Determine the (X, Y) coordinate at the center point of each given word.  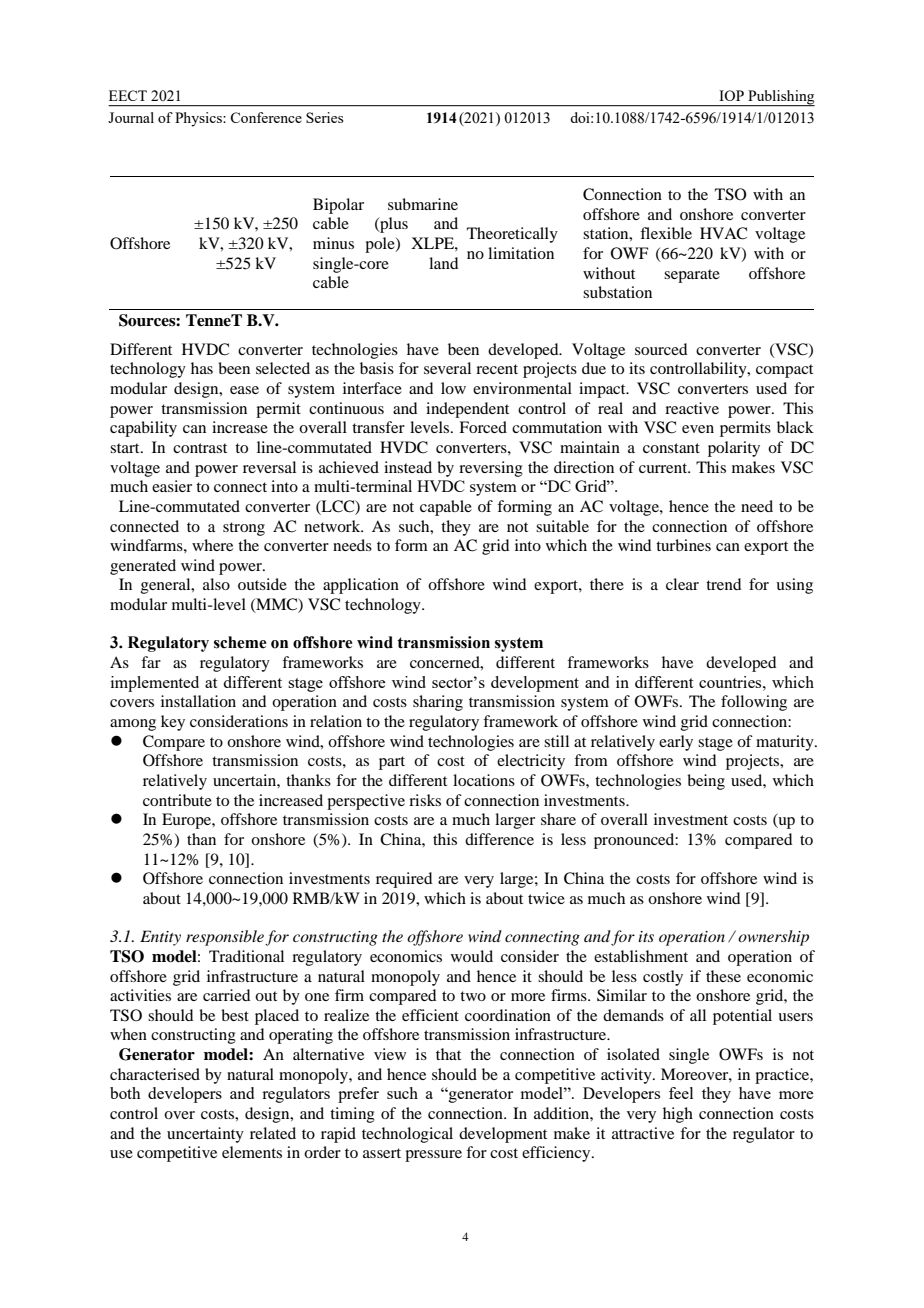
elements (252, 1152)
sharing (438, 703)
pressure (433, 1156)
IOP (731, 95)
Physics (199, 119)
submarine (423, 204)
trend (723, 584)
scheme (240, 642)
